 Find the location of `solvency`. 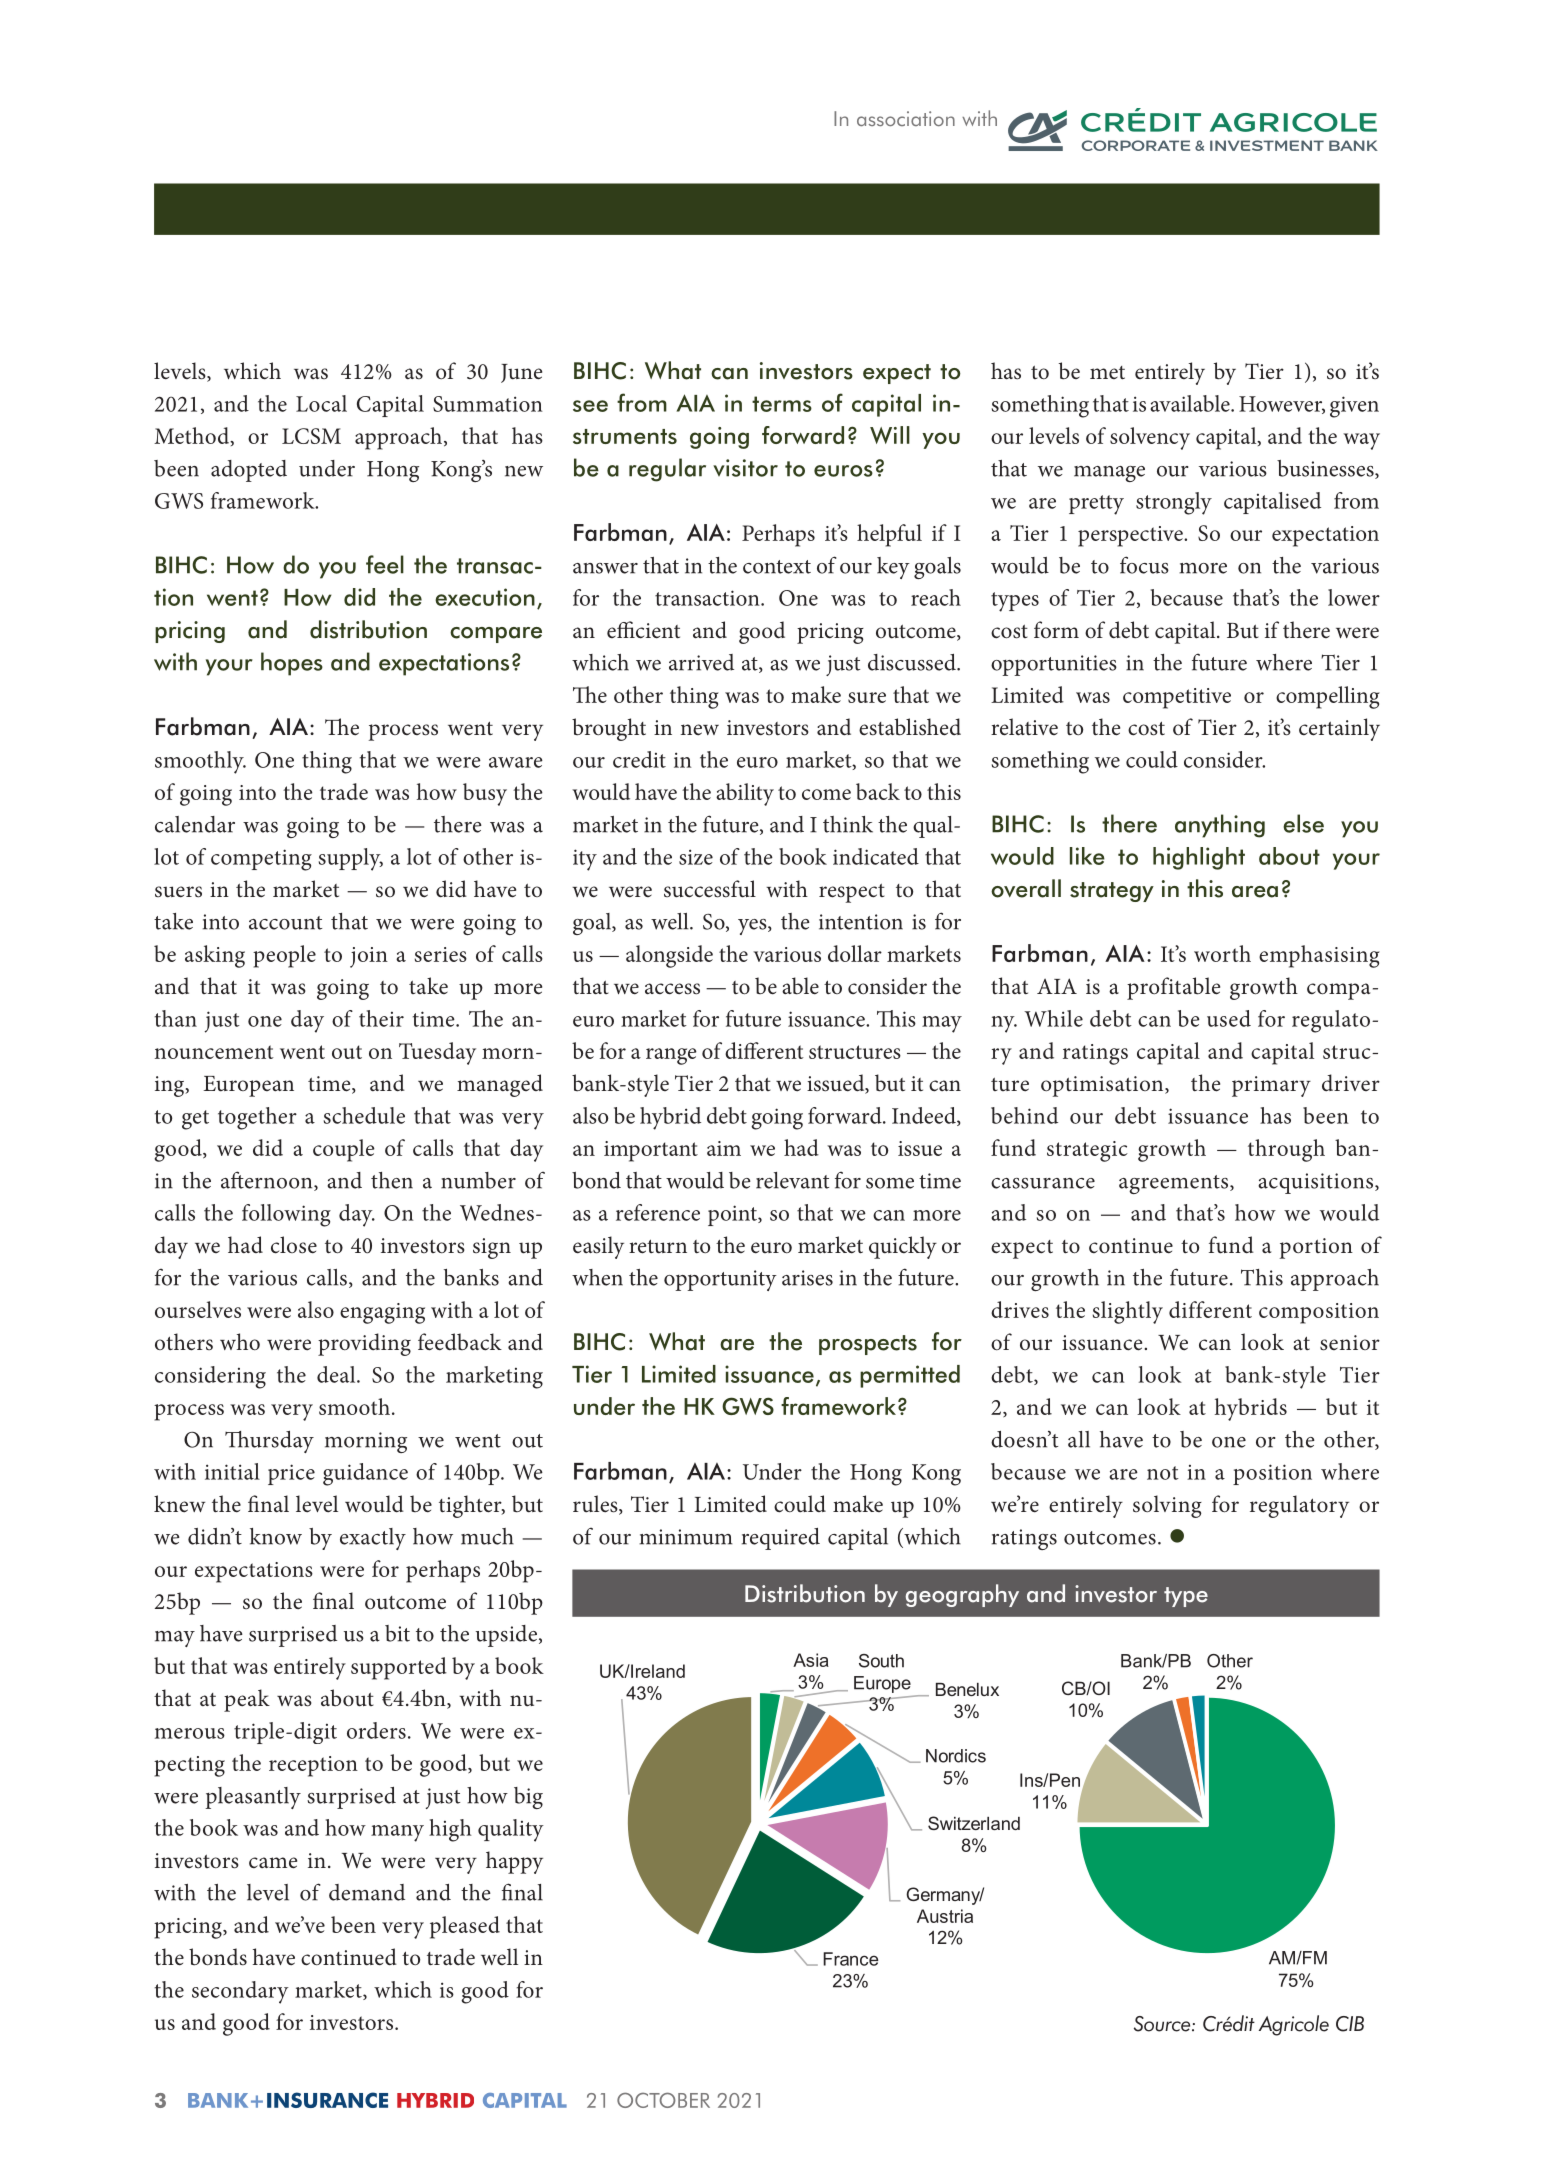

solvency is located at coordinates (1150, 438).
